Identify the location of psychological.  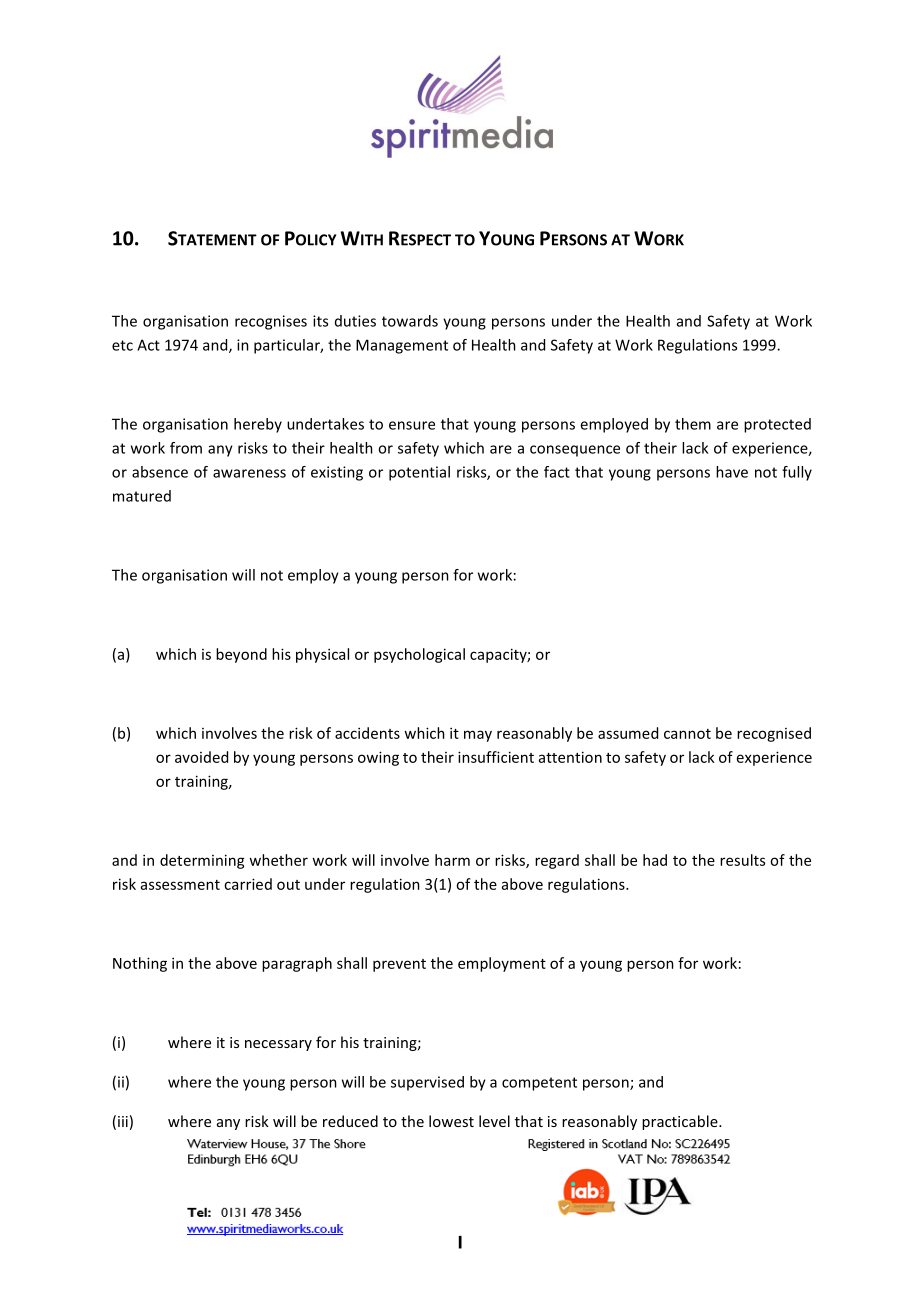
(419, 655).
